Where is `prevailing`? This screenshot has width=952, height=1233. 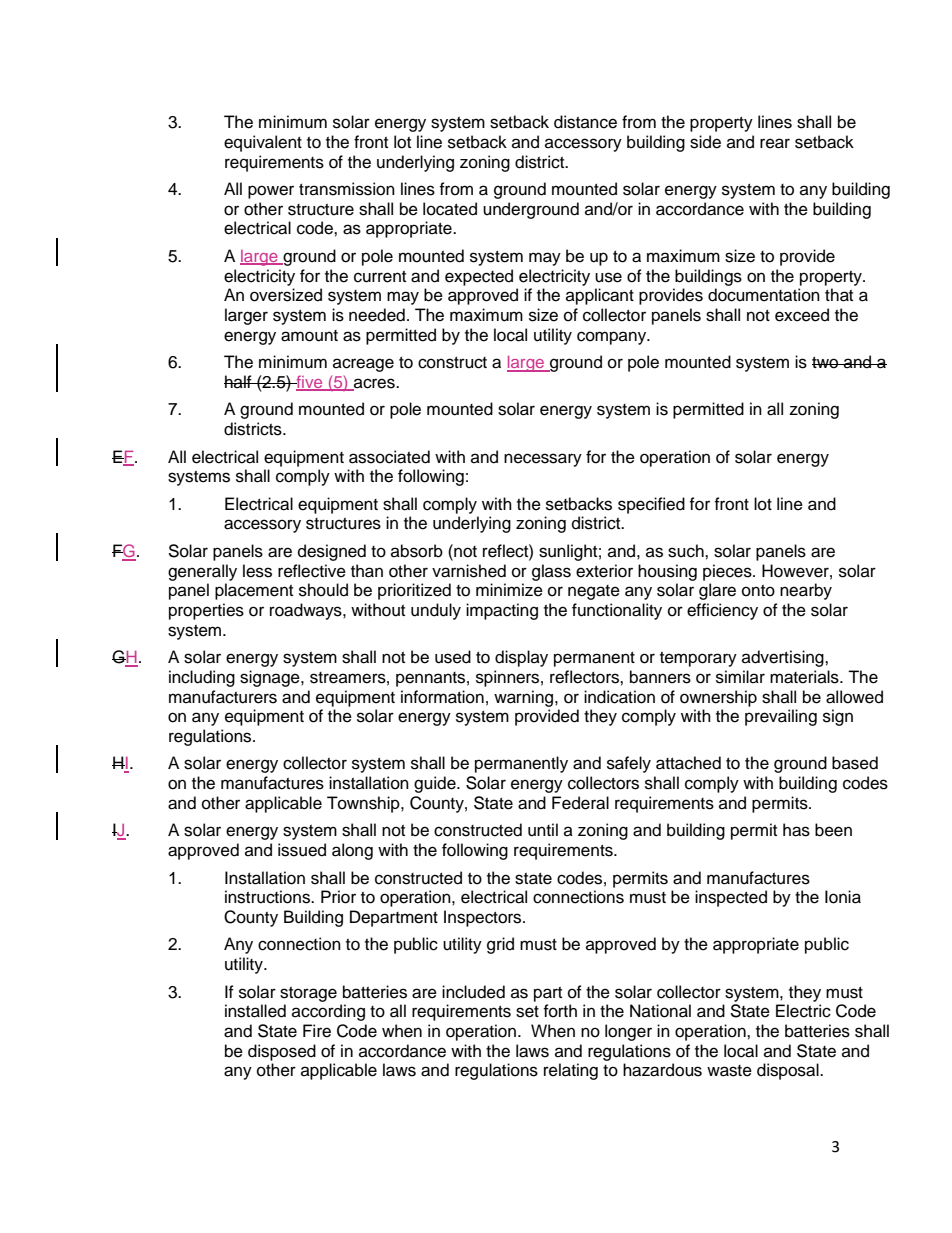
prevailing is located at coordinates (781, 717).
